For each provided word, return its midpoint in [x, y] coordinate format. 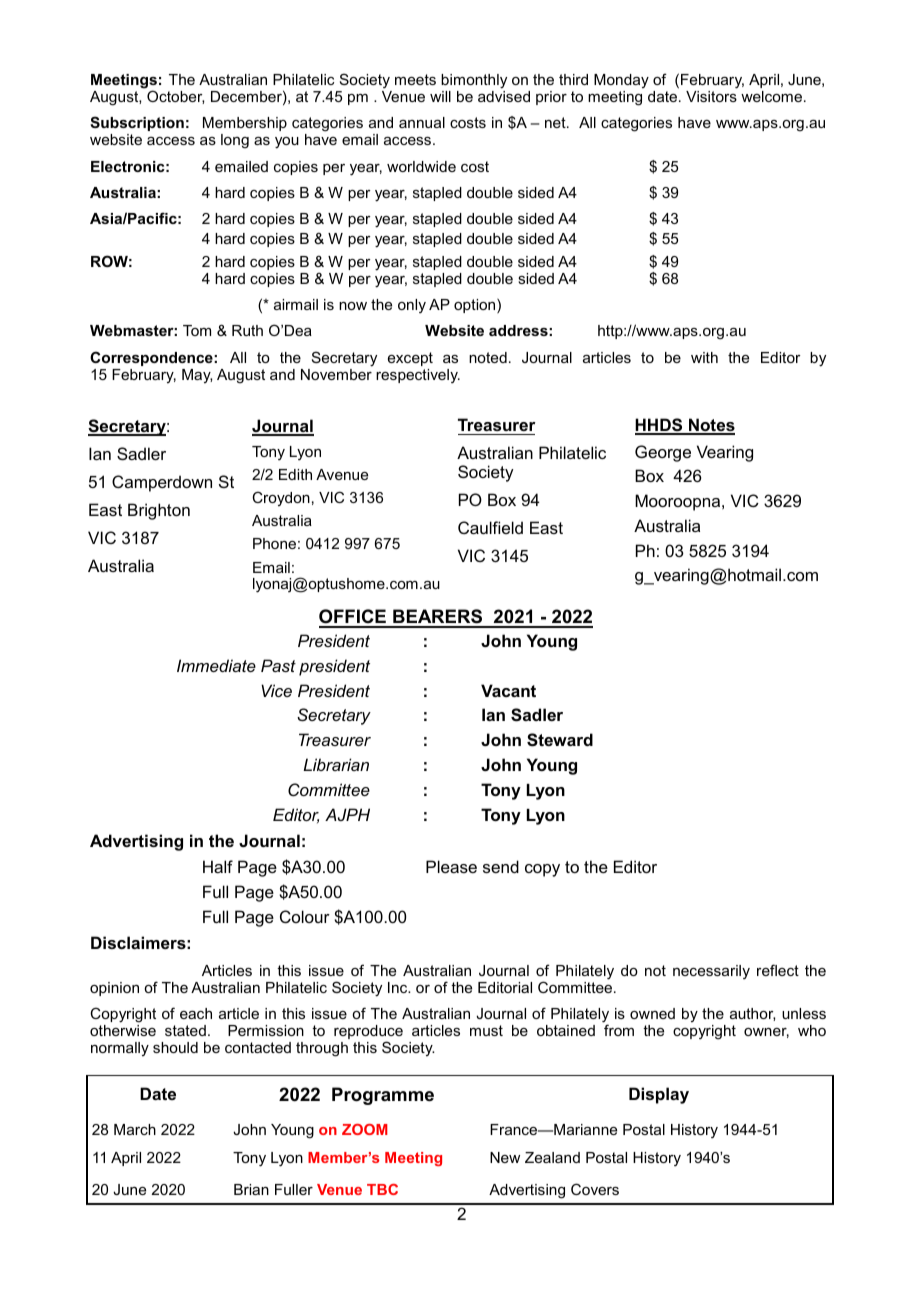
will [440, 96]
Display [659, 1095]
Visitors [711, 96]
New [505, 1157]
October [175, 97]
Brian [251, 1189]
